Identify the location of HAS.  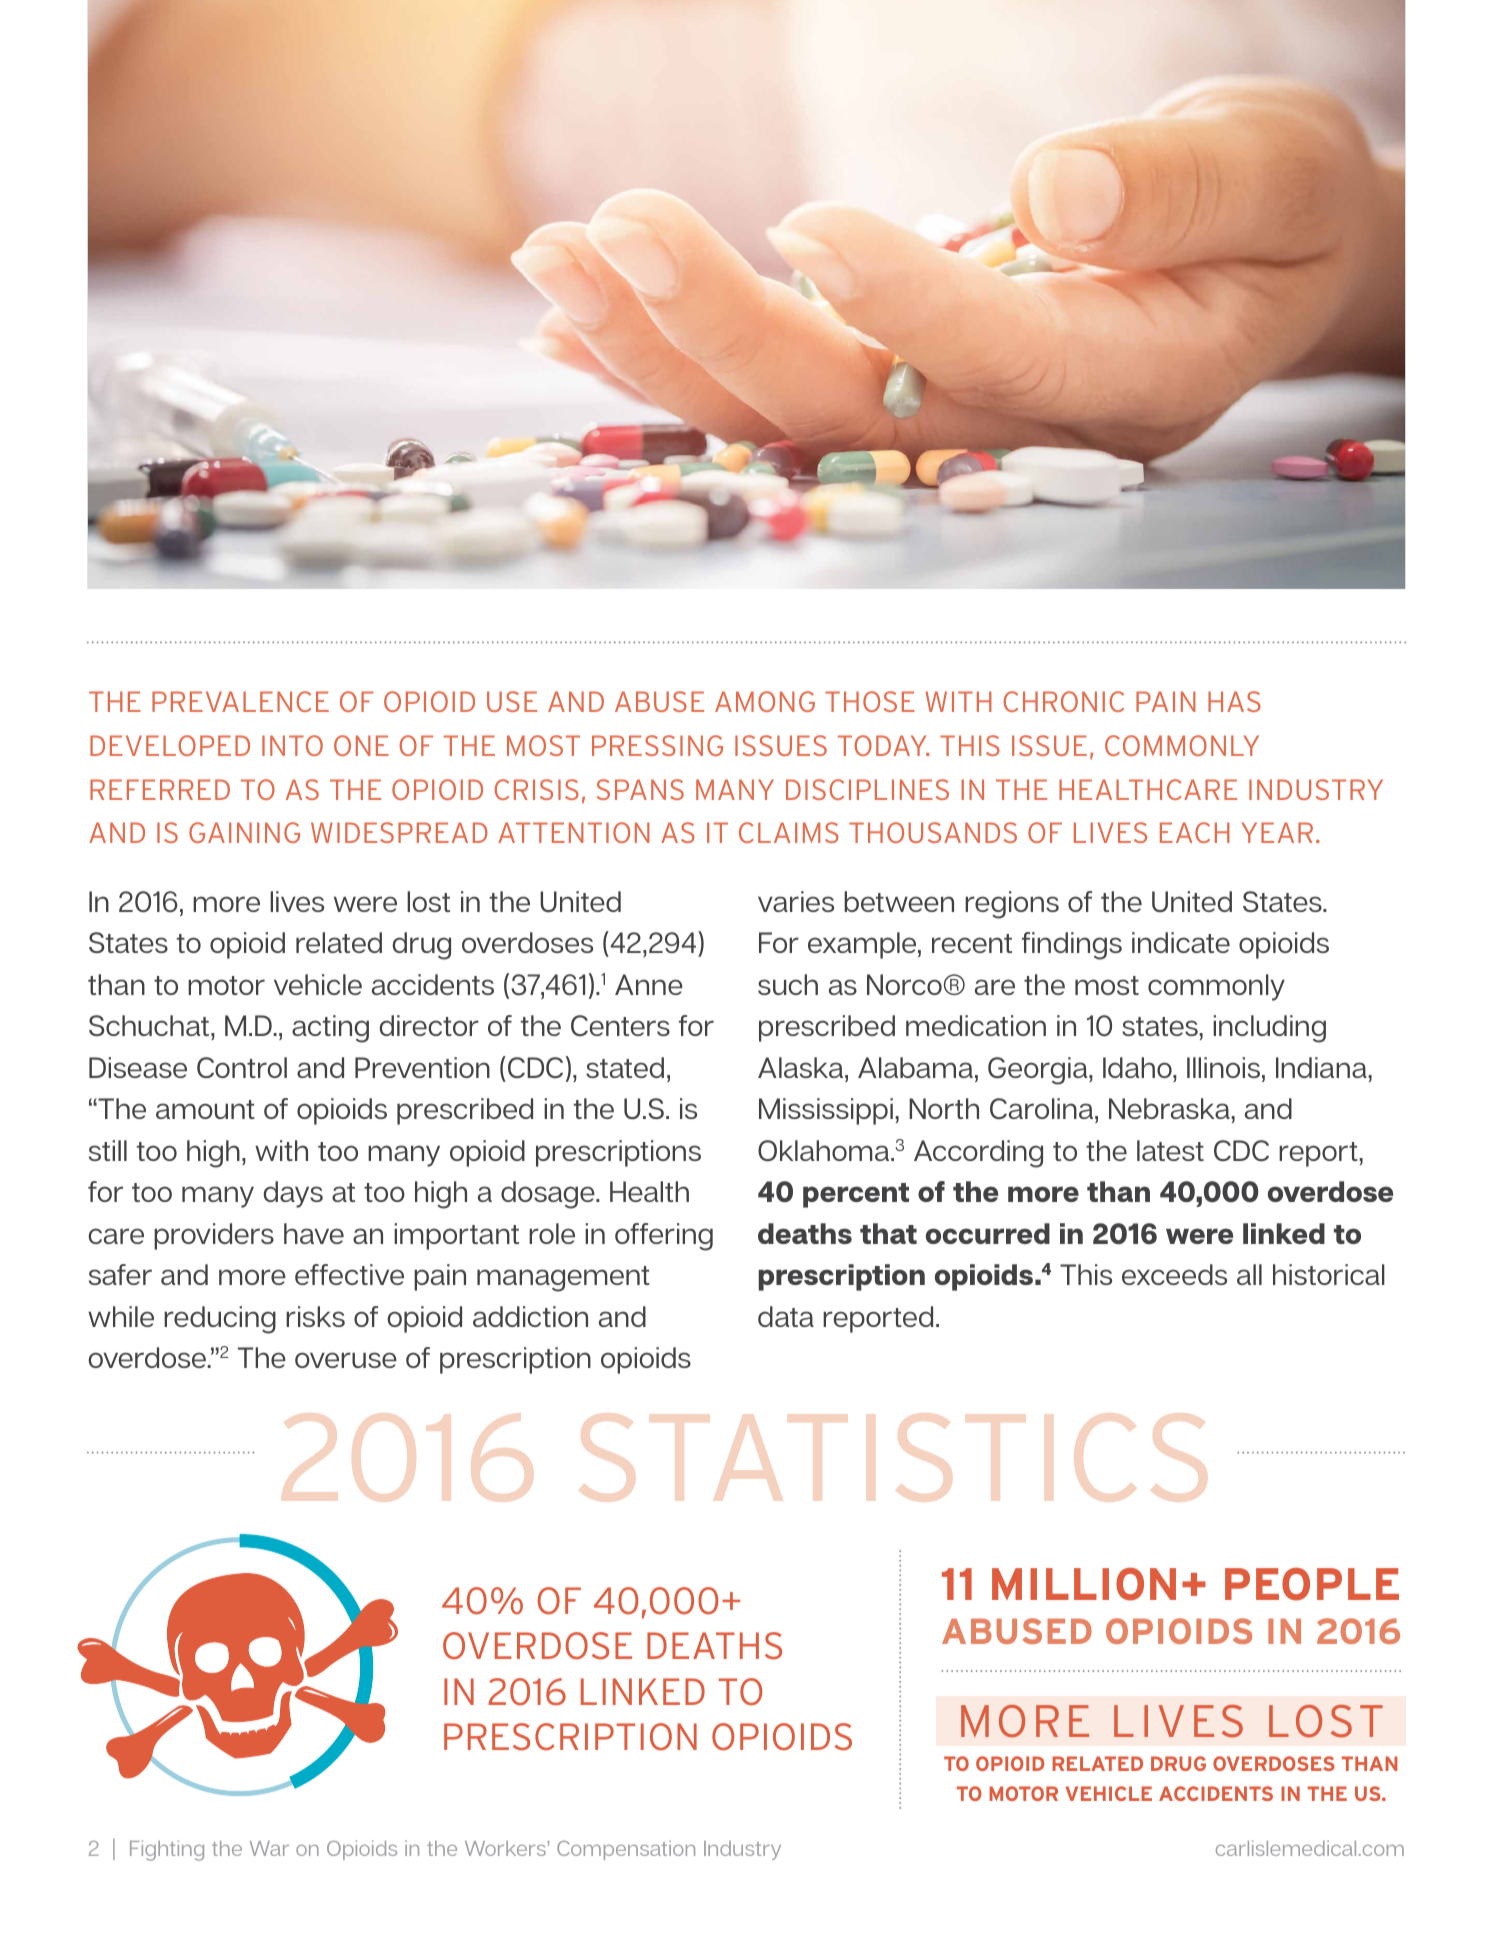
(1234, 701).
